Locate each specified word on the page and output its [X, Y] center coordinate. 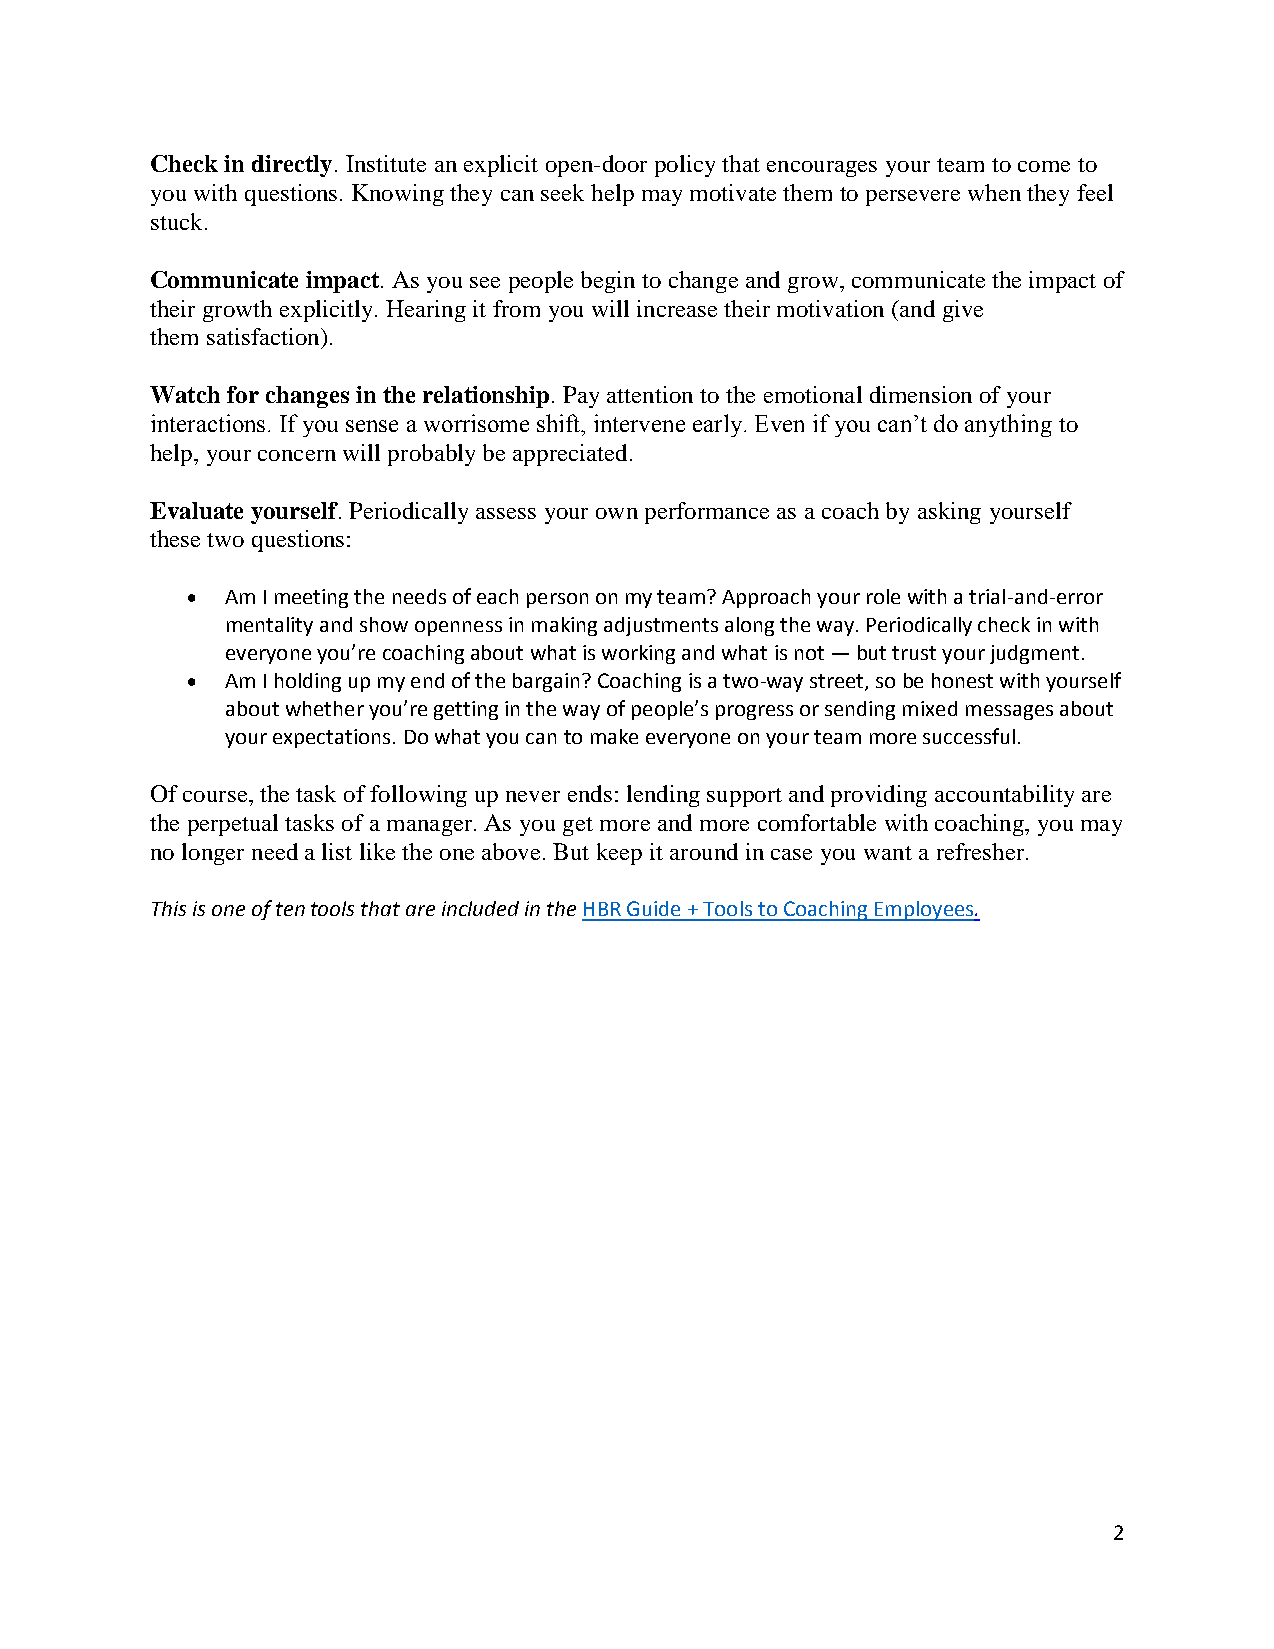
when [994, 192]
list [337, 851]
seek [562, 192]
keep [619, 854]
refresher [982, 851]
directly [292, 166]
